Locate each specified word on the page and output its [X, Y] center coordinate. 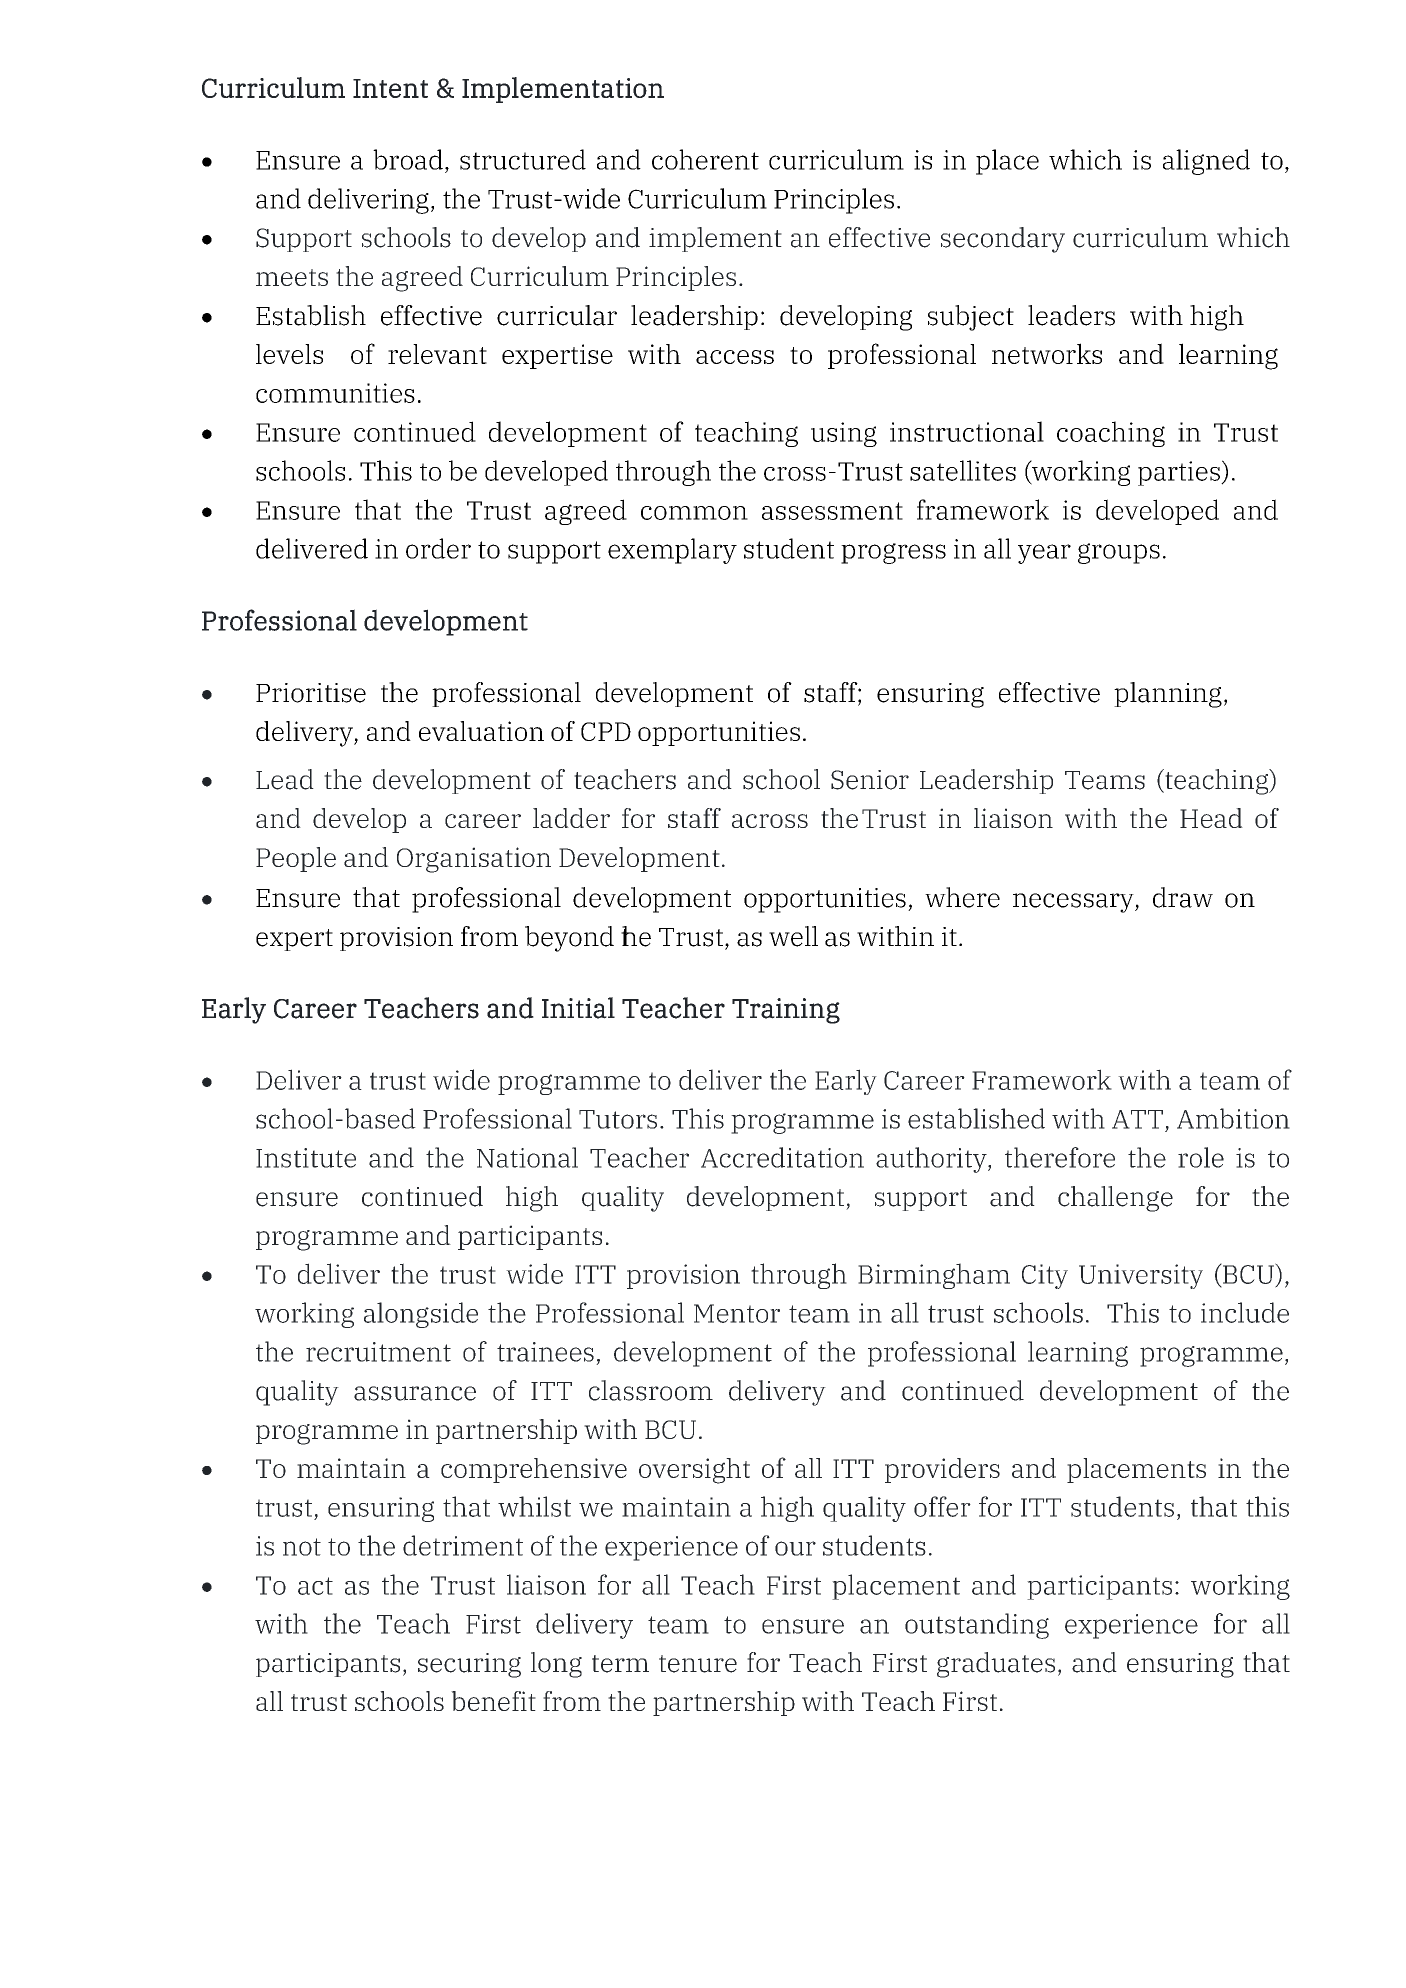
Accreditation [782, 1157]
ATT [1137, 1119]
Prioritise [311, 693]
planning [1168, 695]
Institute [306, 1158]
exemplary [672, 551]
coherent [705, 159]
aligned [1206, 162]
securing [469, 1665]
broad [408, 159]
